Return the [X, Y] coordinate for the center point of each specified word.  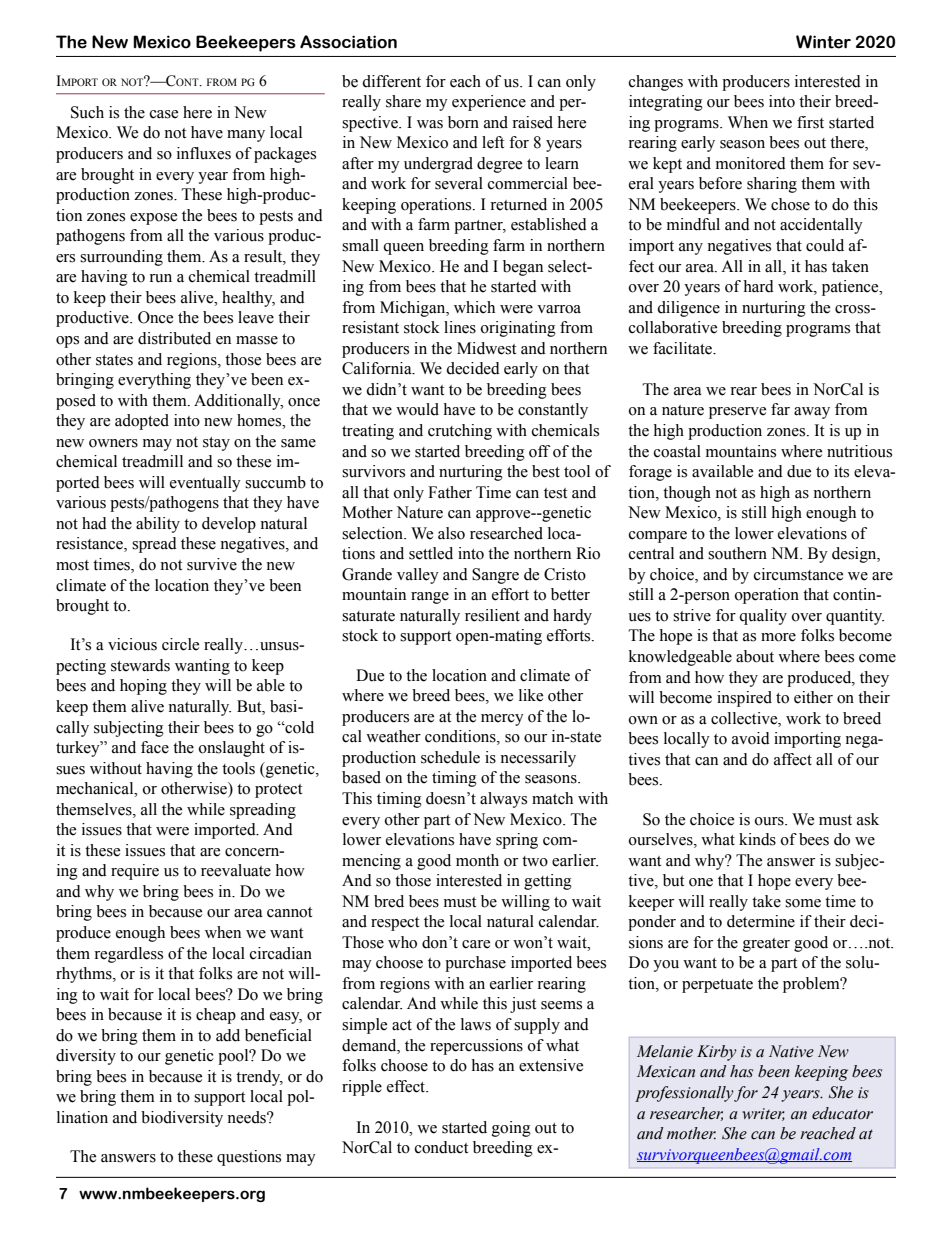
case [164, 114]
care [476, 944]
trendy [259, 1078]
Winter [823, 42]
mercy [502, 720]
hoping [143, 687]
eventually [205, 484]
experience [489, 103]
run [160, 278]
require [135, 872]
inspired [744, 699]
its [841, 471]
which [474, 307]
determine [761, 921]
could [825, 245]
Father [450, 492]
